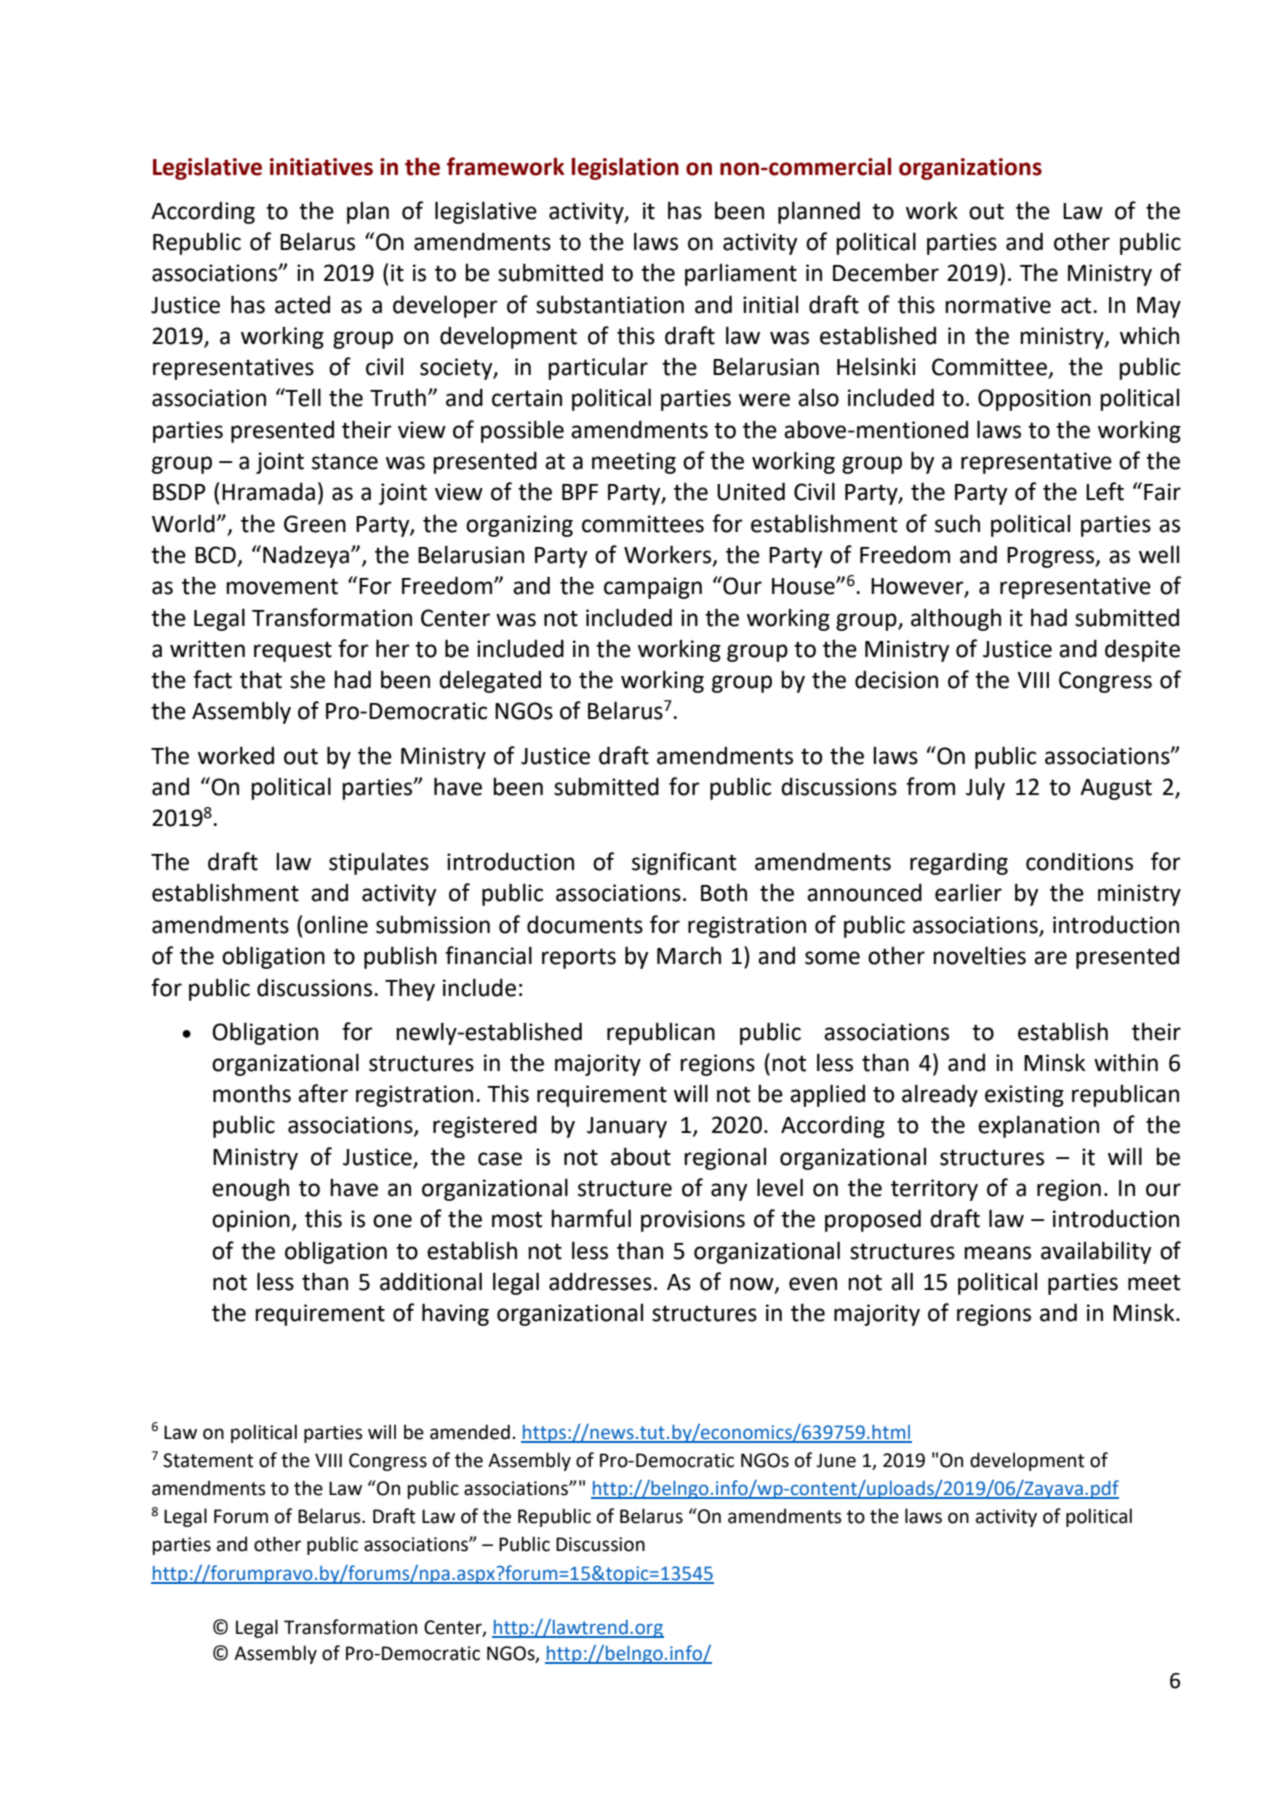 Image resolution: width=1271 pixels, height=1799 pixels. I want to click on are, so click(1050, 958).
